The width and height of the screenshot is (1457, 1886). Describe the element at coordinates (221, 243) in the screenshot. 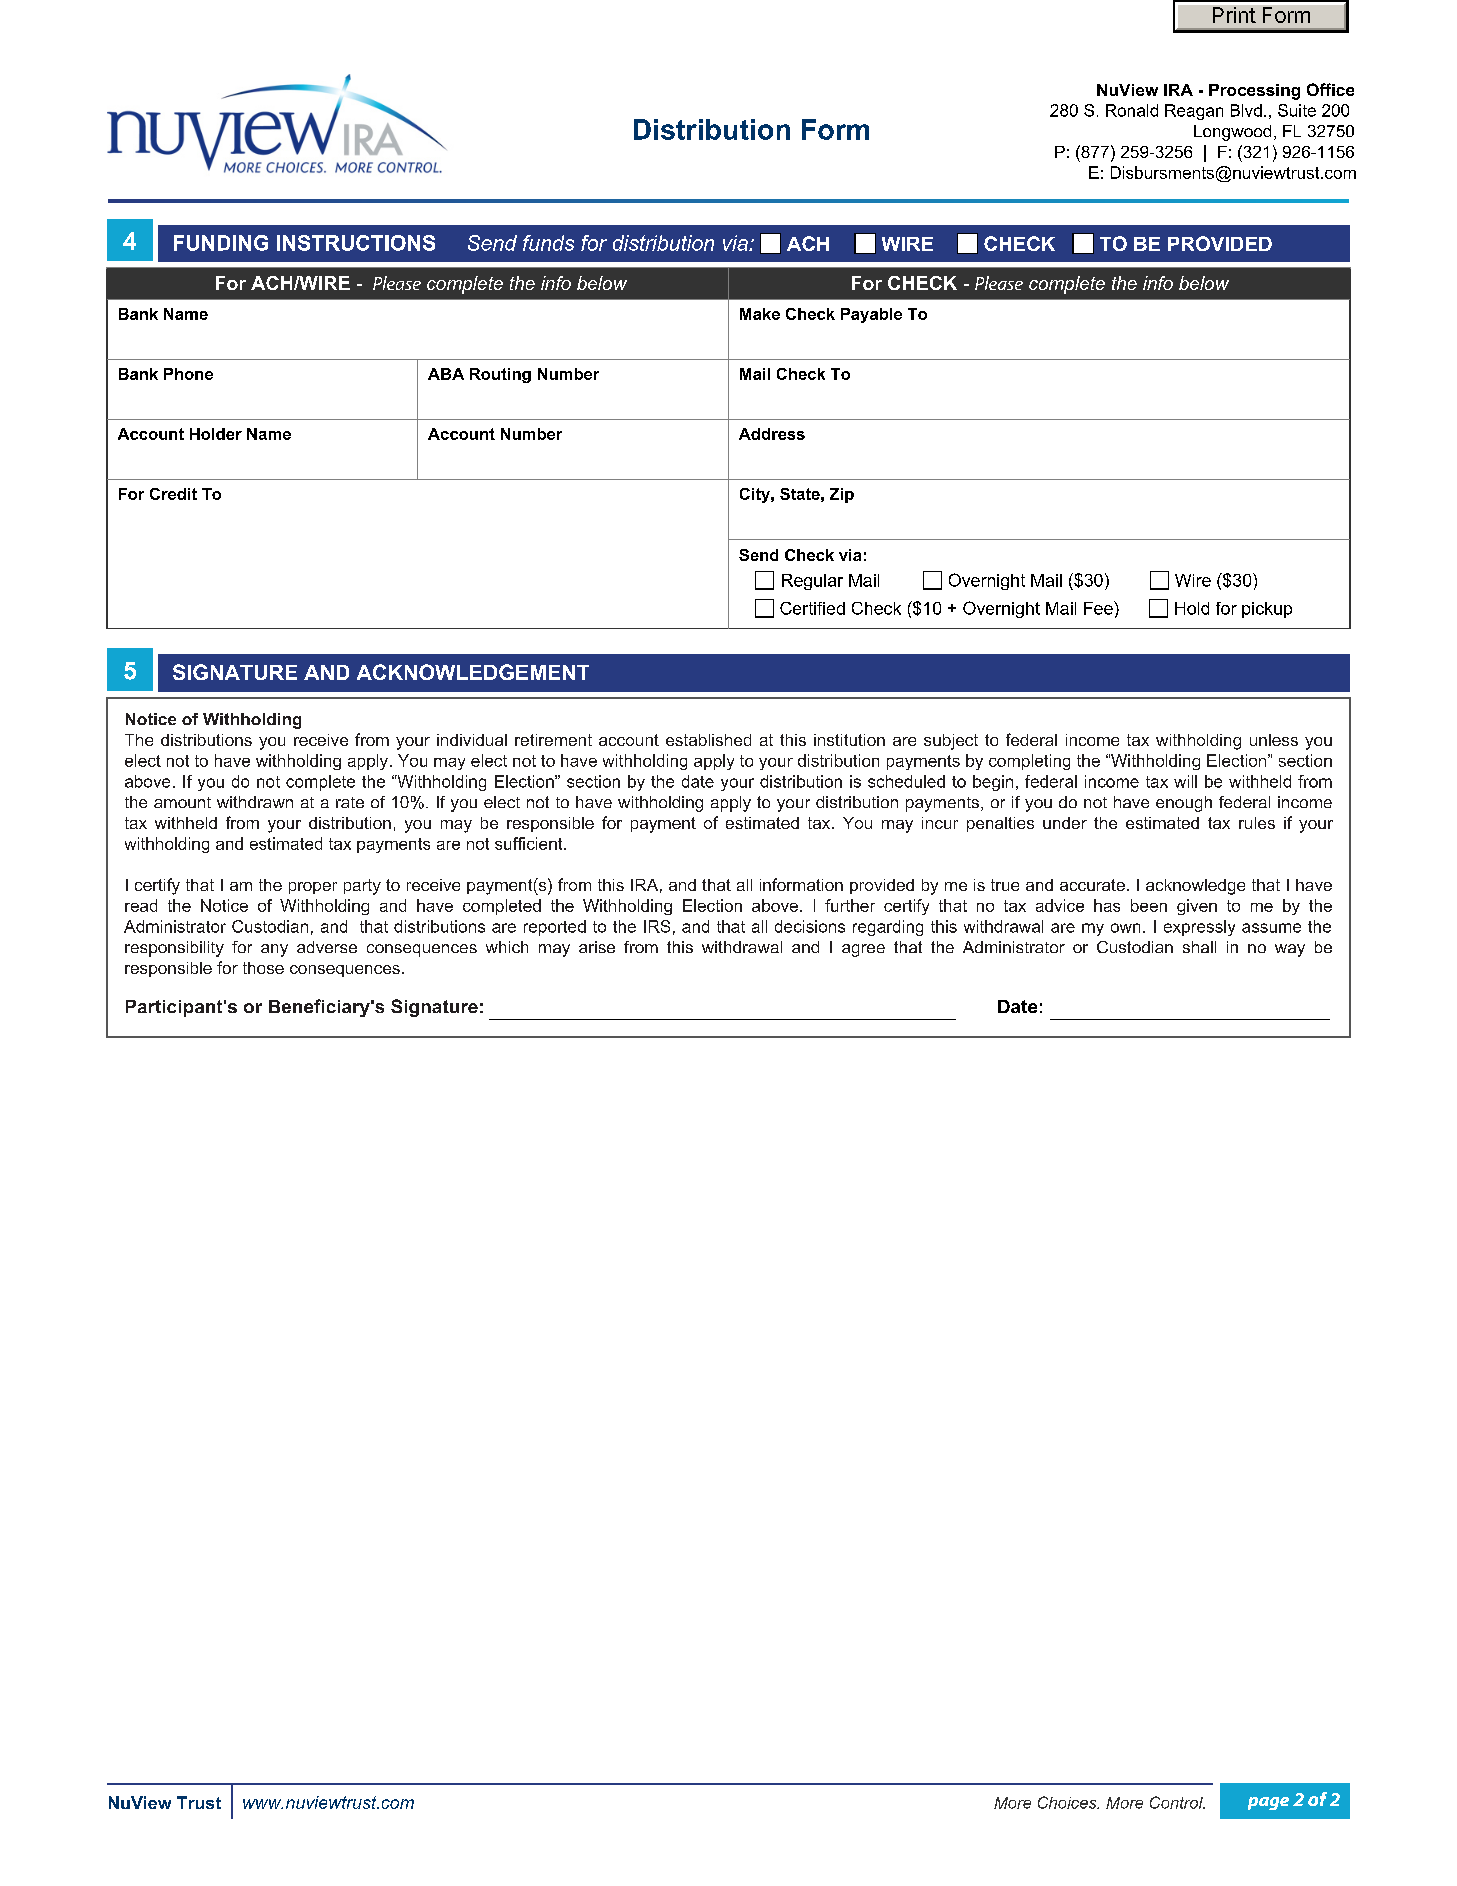

I see `FUNDING` at that location.
